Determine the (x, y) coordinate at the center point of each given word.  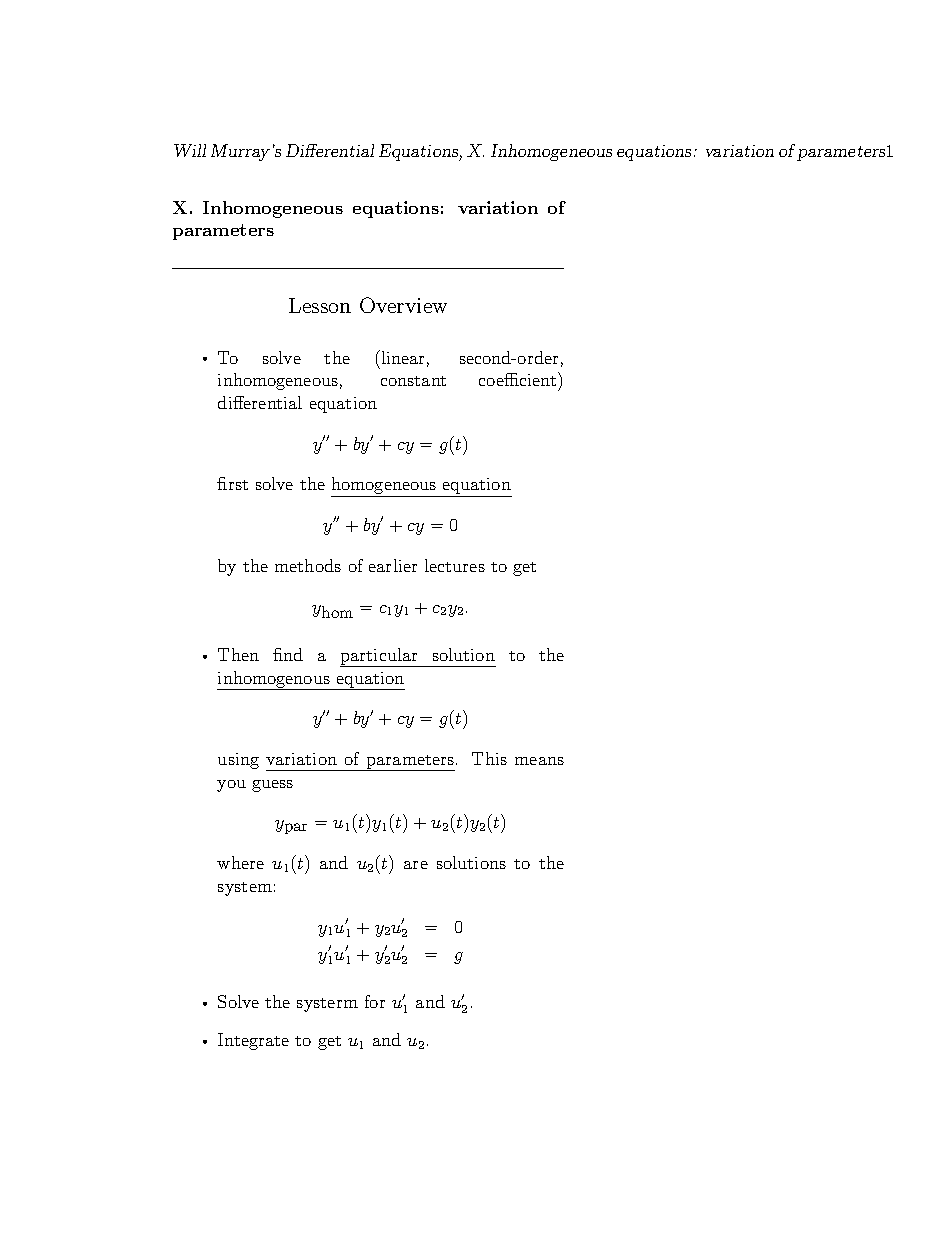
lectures (455, 565)
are (416, 865)
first (232, 483)
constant (413, 381)
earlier (393, 565)
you (231, 786)
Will (190, 150)
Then (238, 654)
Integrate (253, 1041)
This (489, 758)
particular (380, 657)
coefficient (519, 379)
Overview (403, 305)
